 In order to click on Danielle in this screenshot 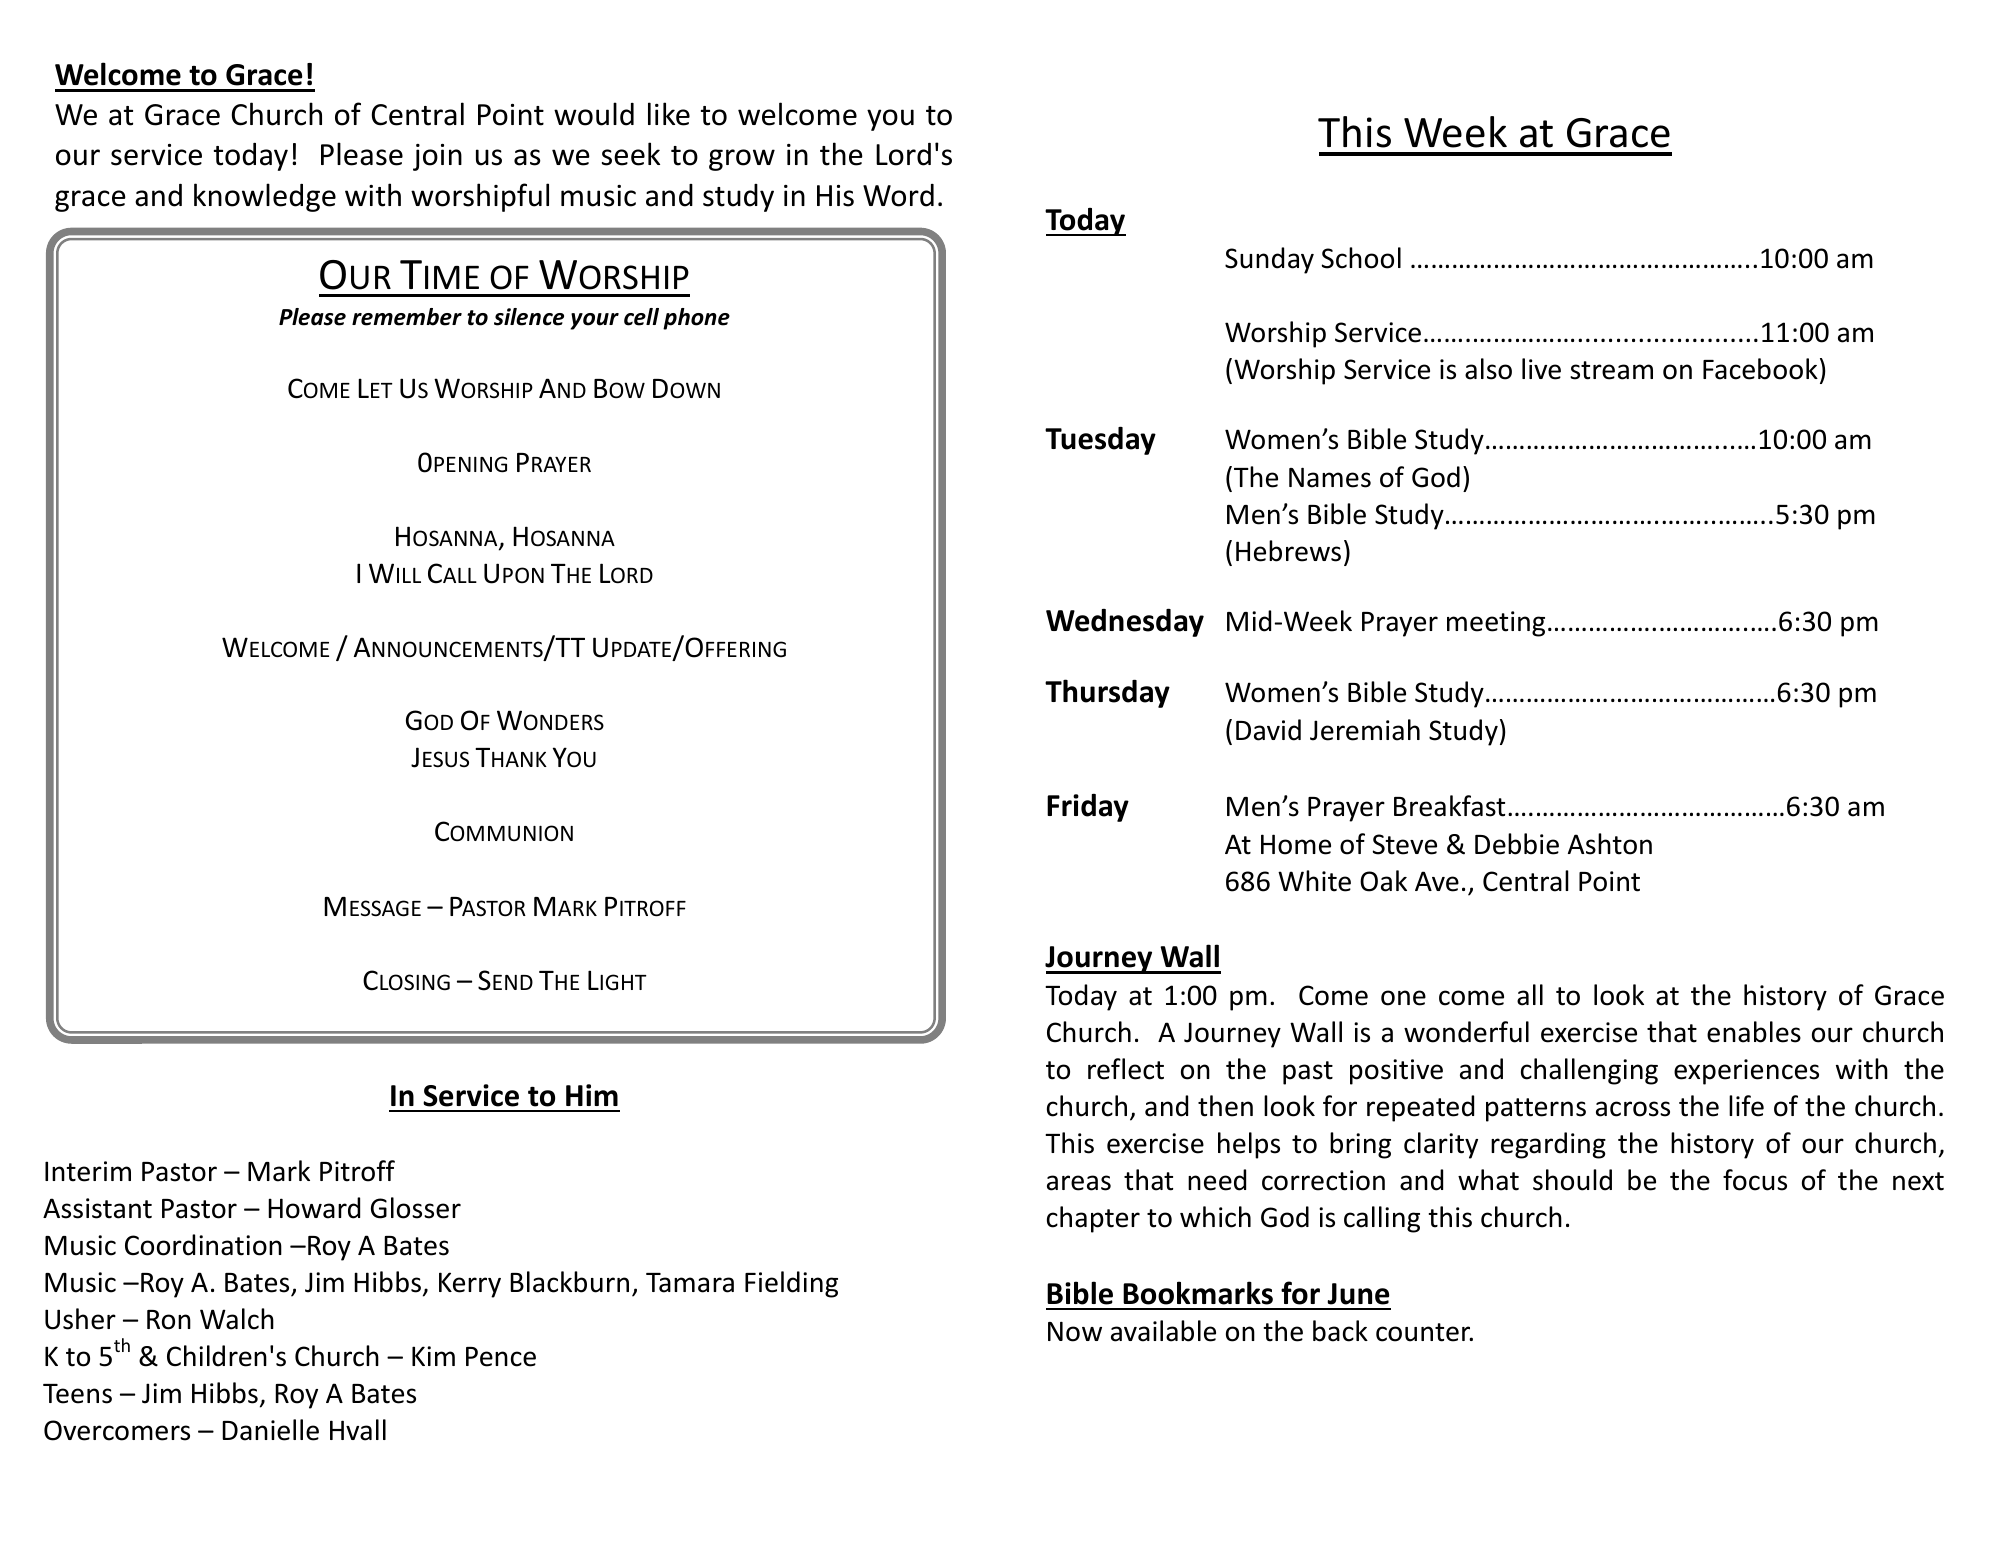, I will do `click(270, 1430)`.
